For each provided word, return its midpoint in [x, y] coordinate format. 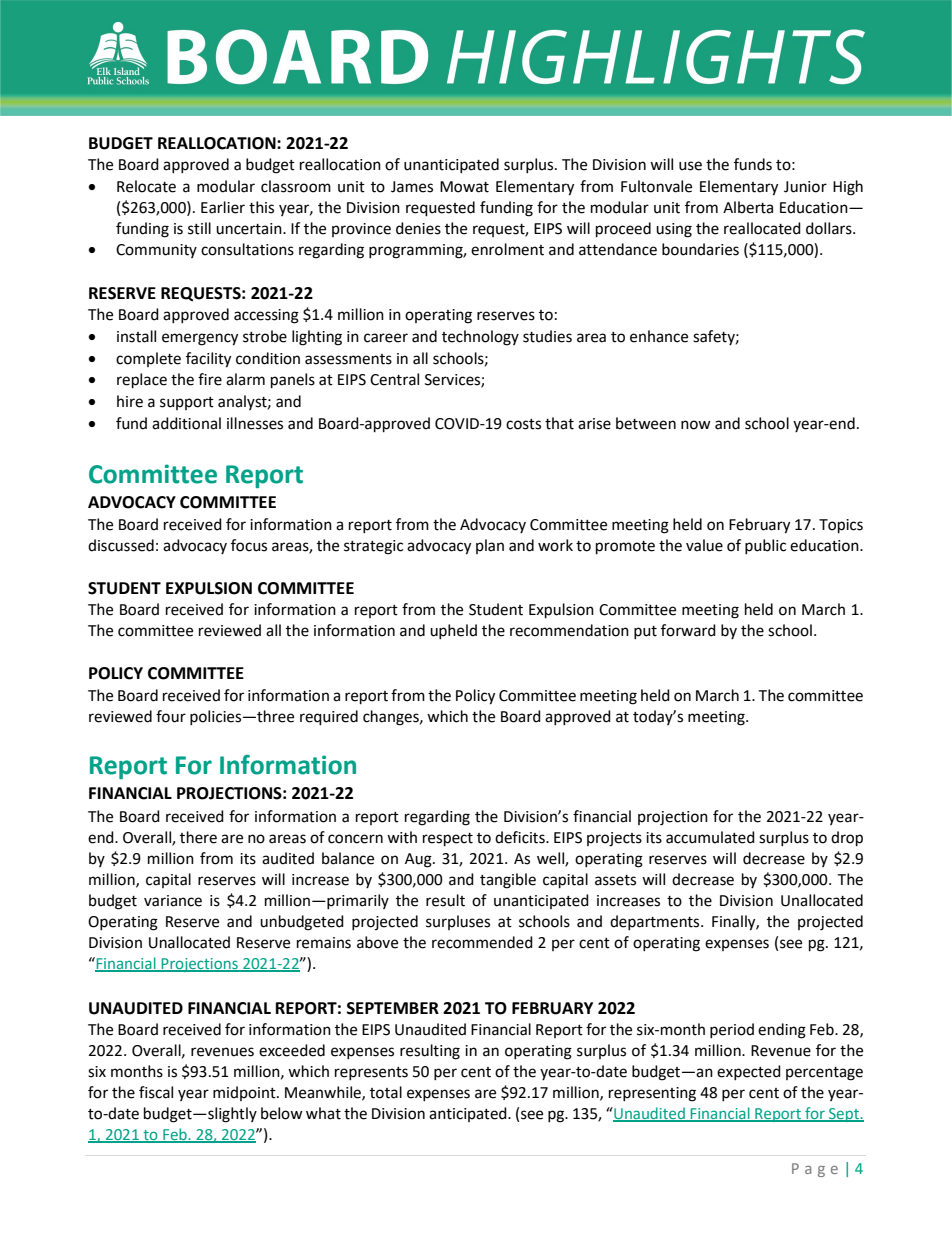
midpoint [245, 1093]
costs [523, 424]
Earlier [223, 207]
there [198, 837]
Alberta [748, 207]
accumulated [710, 837]
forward [688, 630]
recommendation [569, 630]
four [171, 716]
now [696, 425]
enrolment [507, 249]
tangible [508, 881]
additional [186, 423]
